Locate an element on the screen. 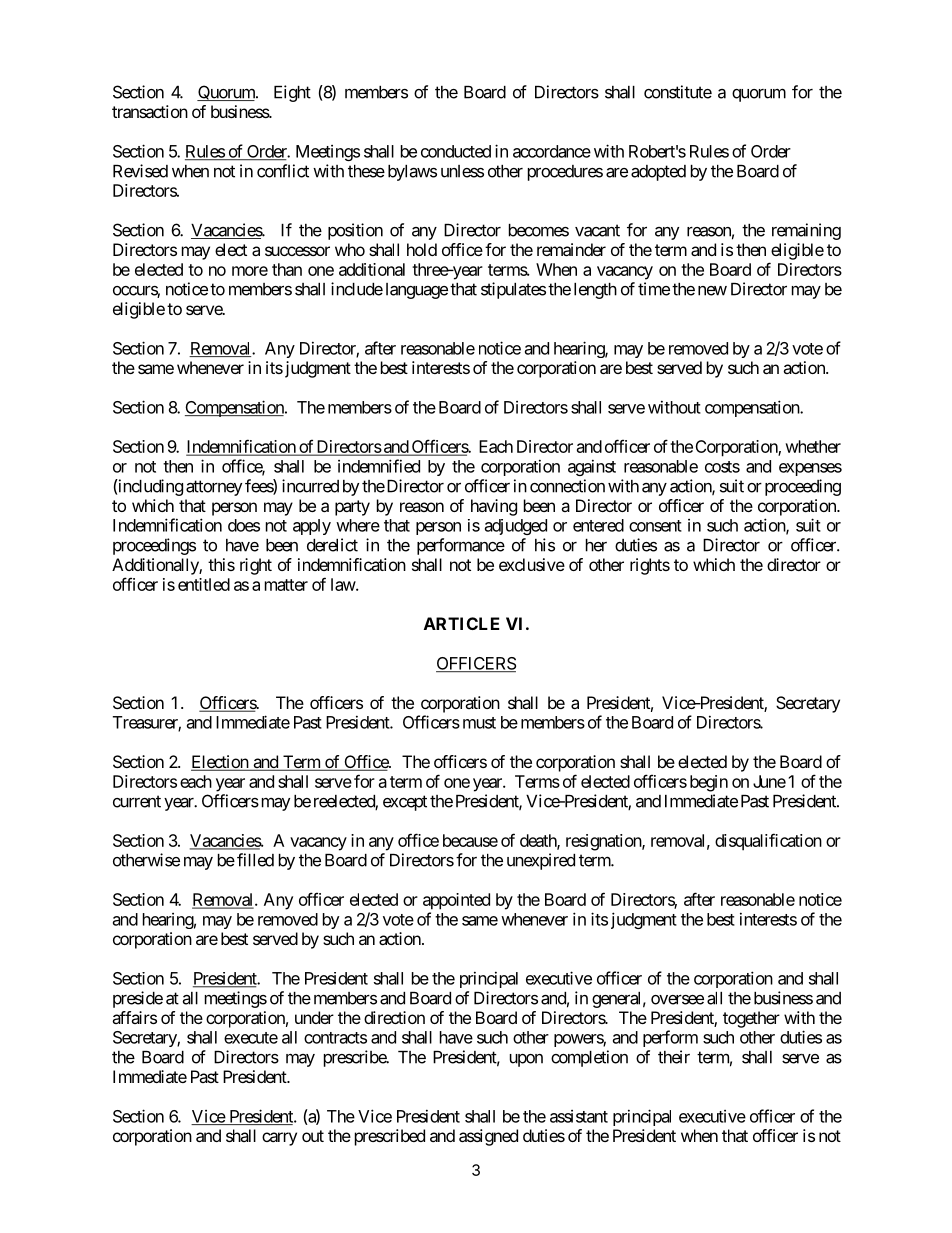 This screenshot has width=952, height=1233. conducted is located at coordinates (456, 151).
